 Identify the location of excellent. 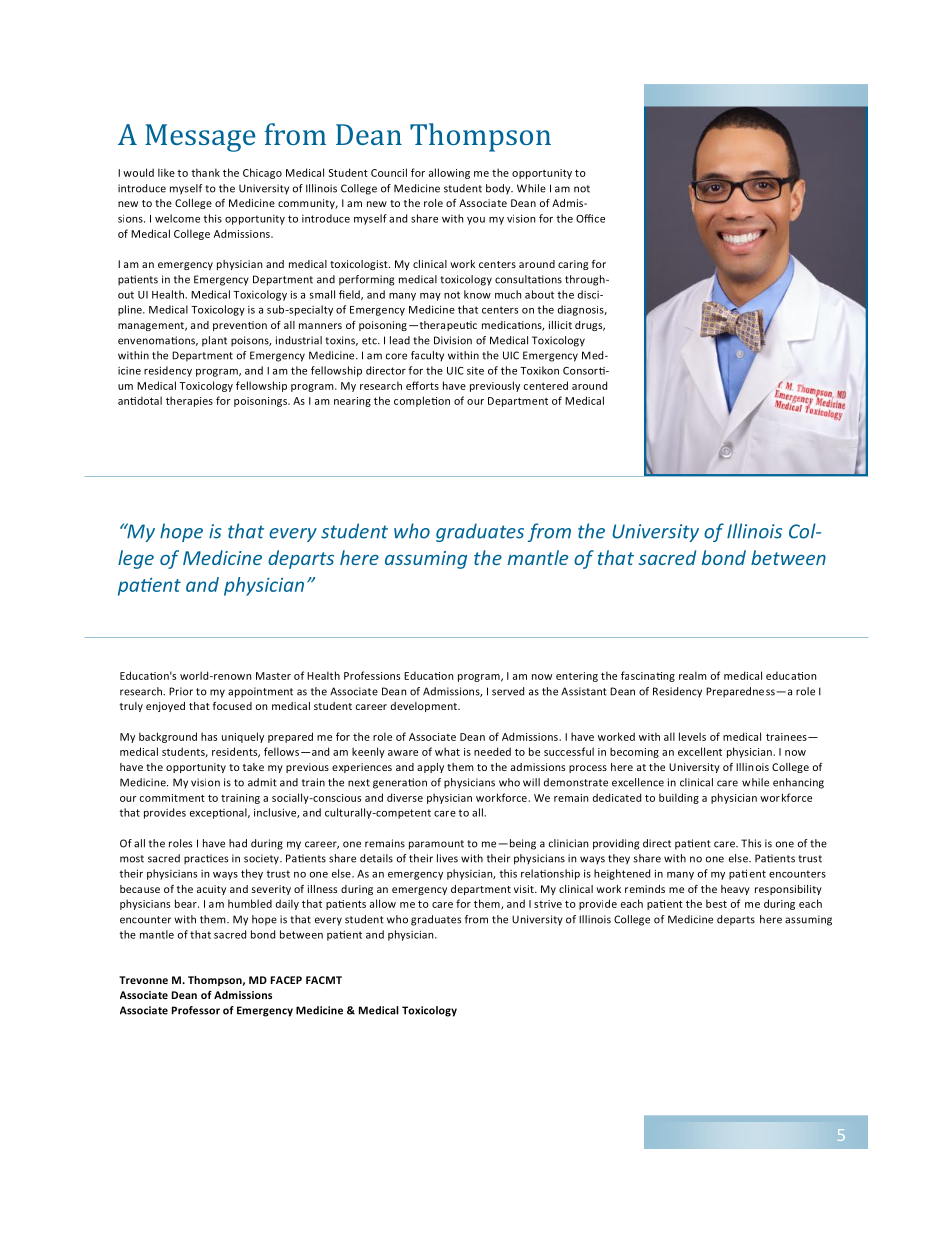
(700, 751).
